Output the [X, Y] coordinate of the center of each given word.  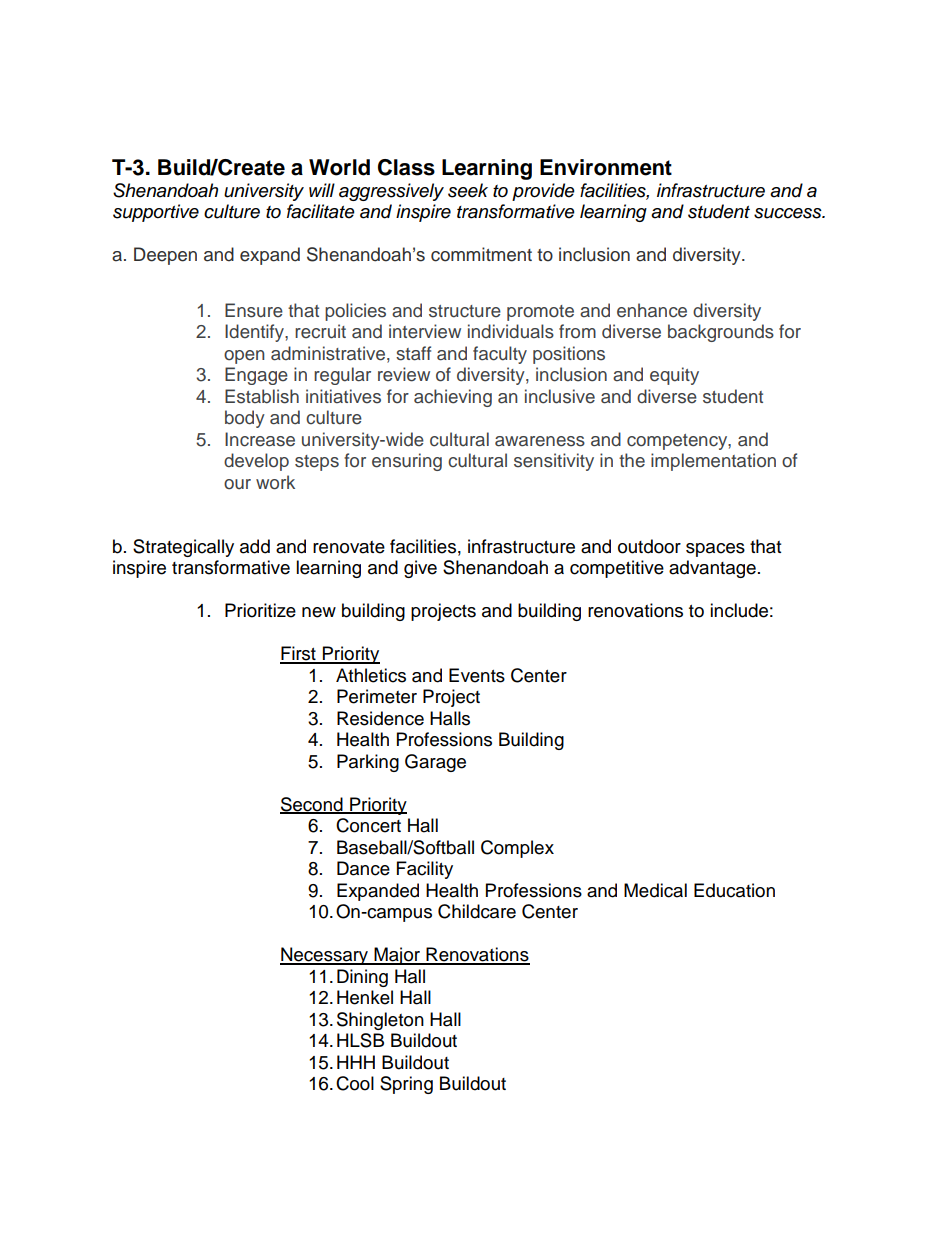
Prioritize [260, 610]
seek [468, 190]
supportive [156, 213]
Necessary [325, 956]
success [789, 213]
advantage [712, 569]
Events [477, 675]
